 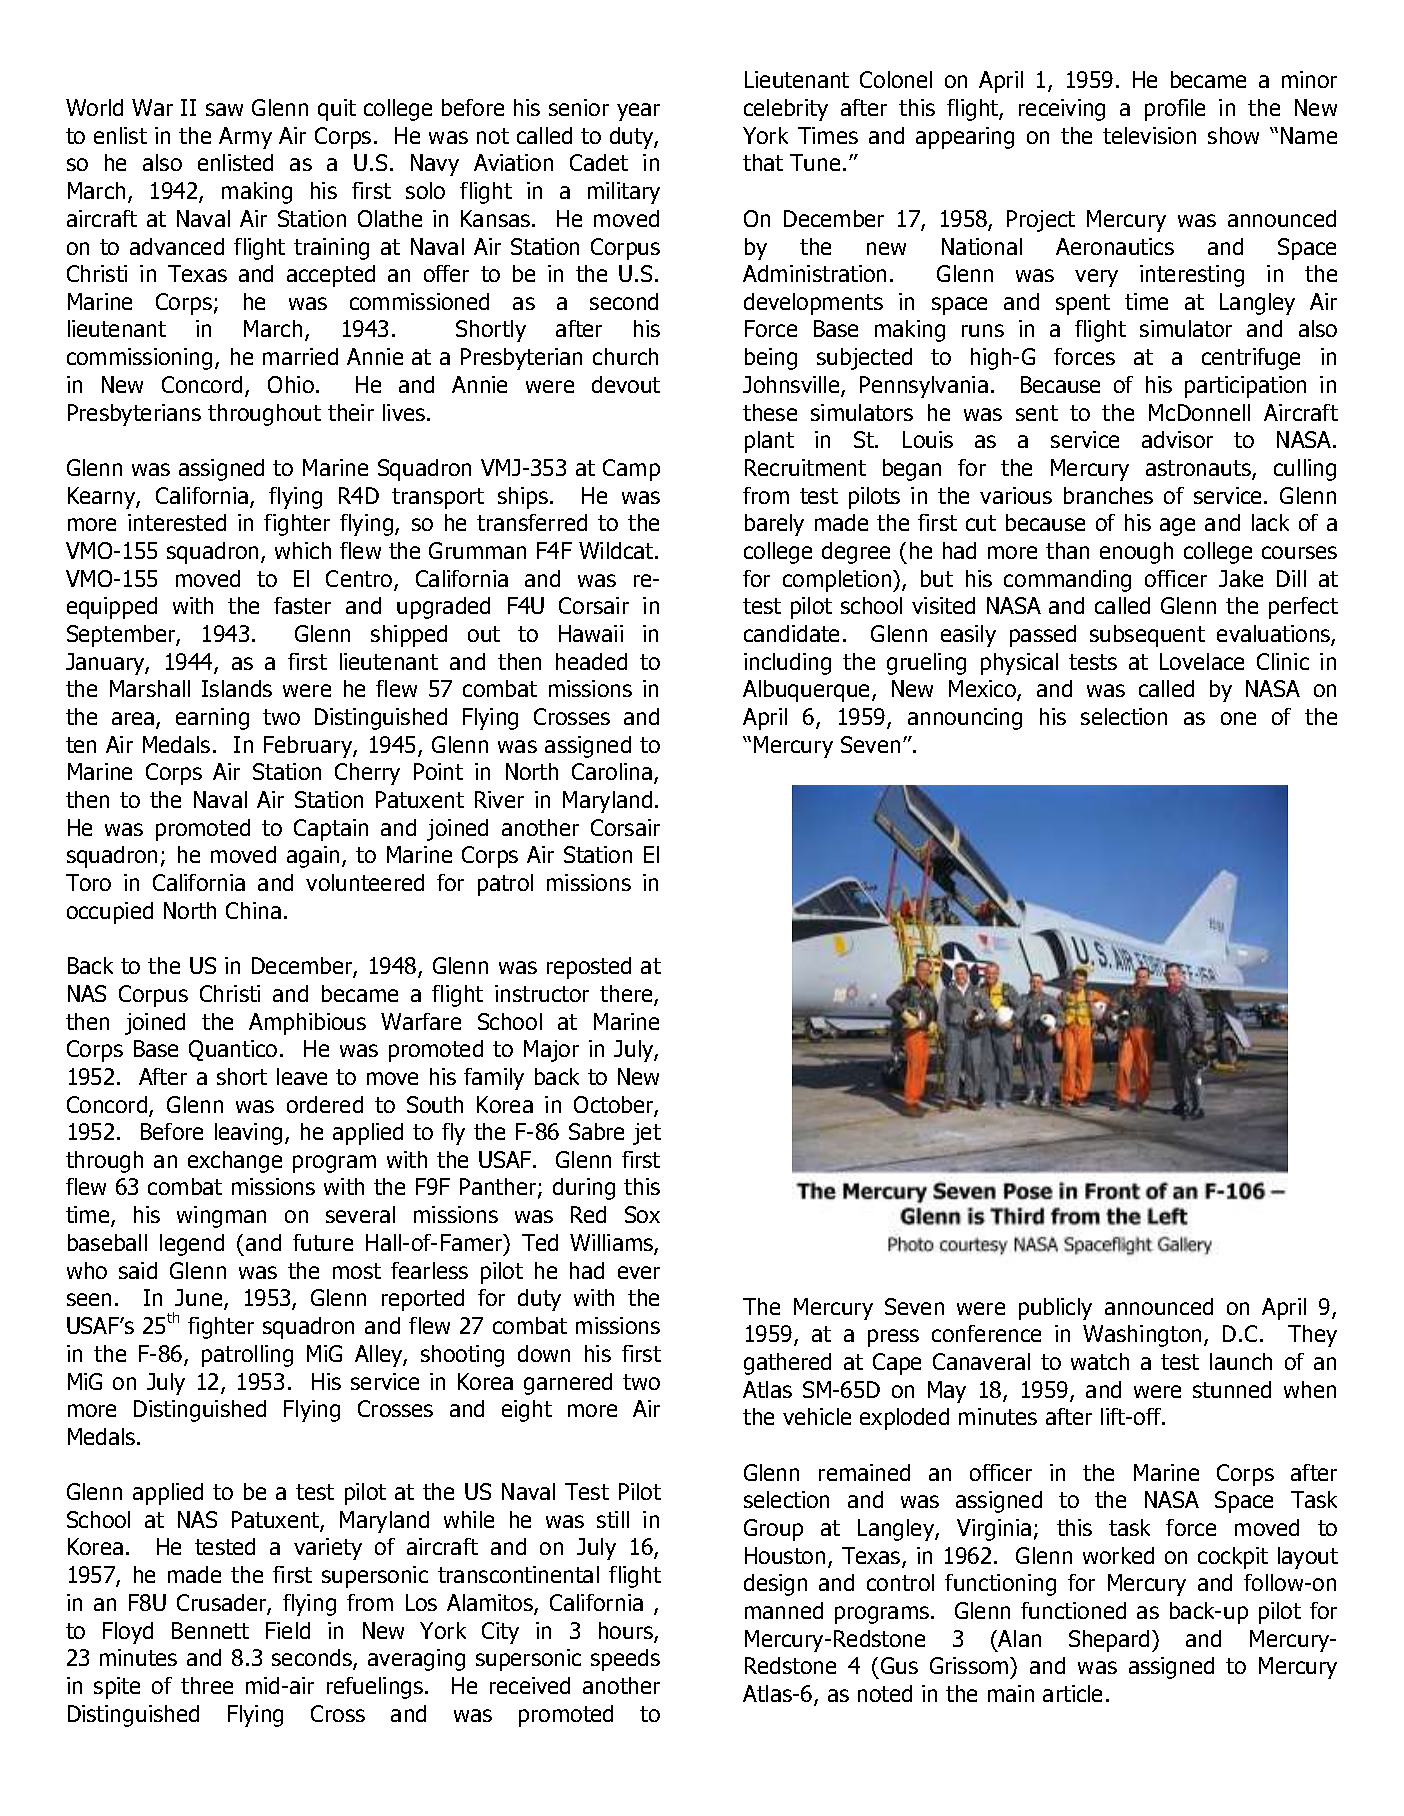 I want to click on year, so click(x=638, y=112).
